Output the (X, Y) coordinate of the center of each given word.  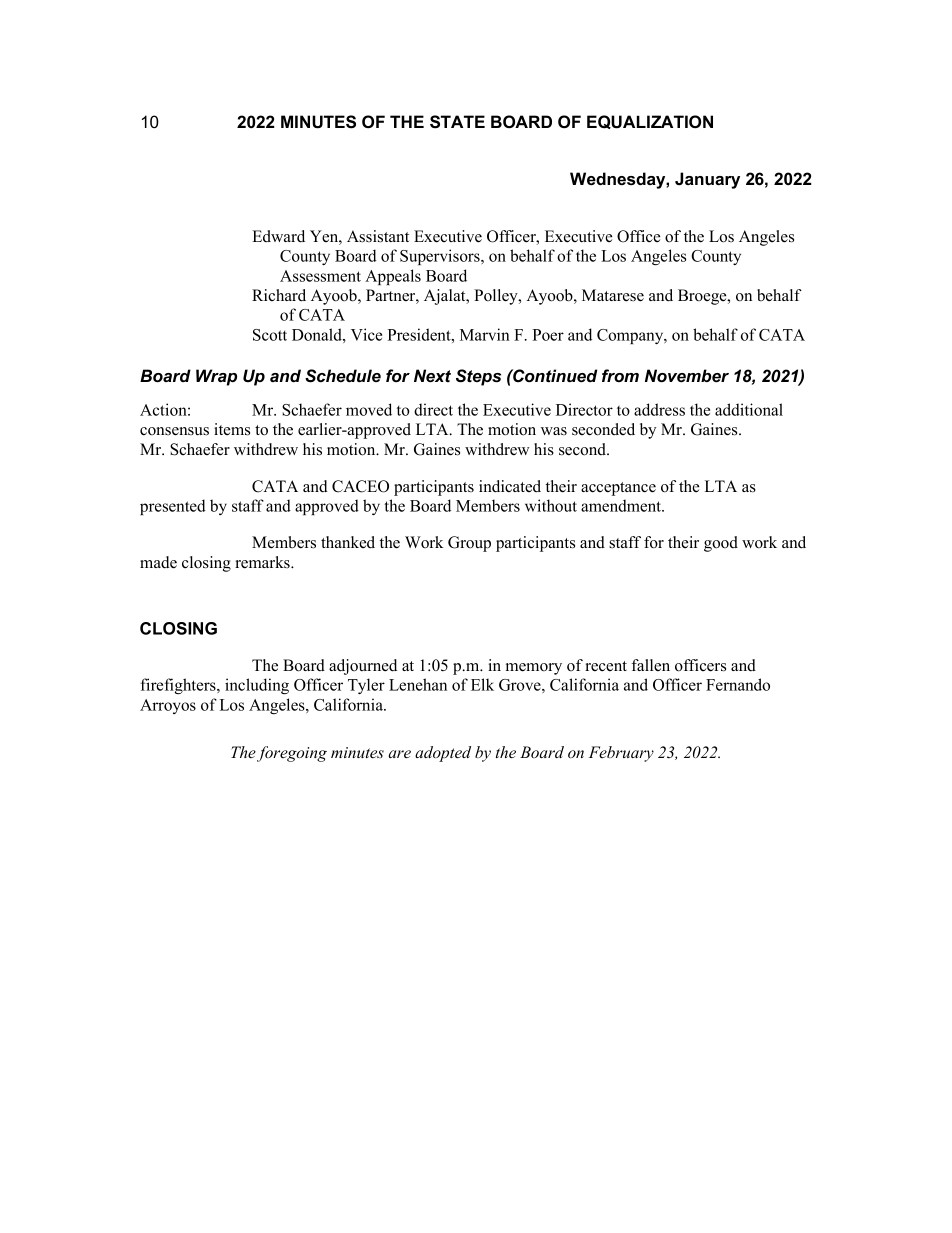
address (659, 409)
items (232, 429)
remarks (263, 562)
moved (369, 409)
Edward (278, 236)
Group (469, 544)
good (721, 544)
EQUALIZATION (650, 122)
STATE (457, 122)
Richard (279, 295)
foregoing (292, 754)
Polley (497, 297)
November (687, 376)
